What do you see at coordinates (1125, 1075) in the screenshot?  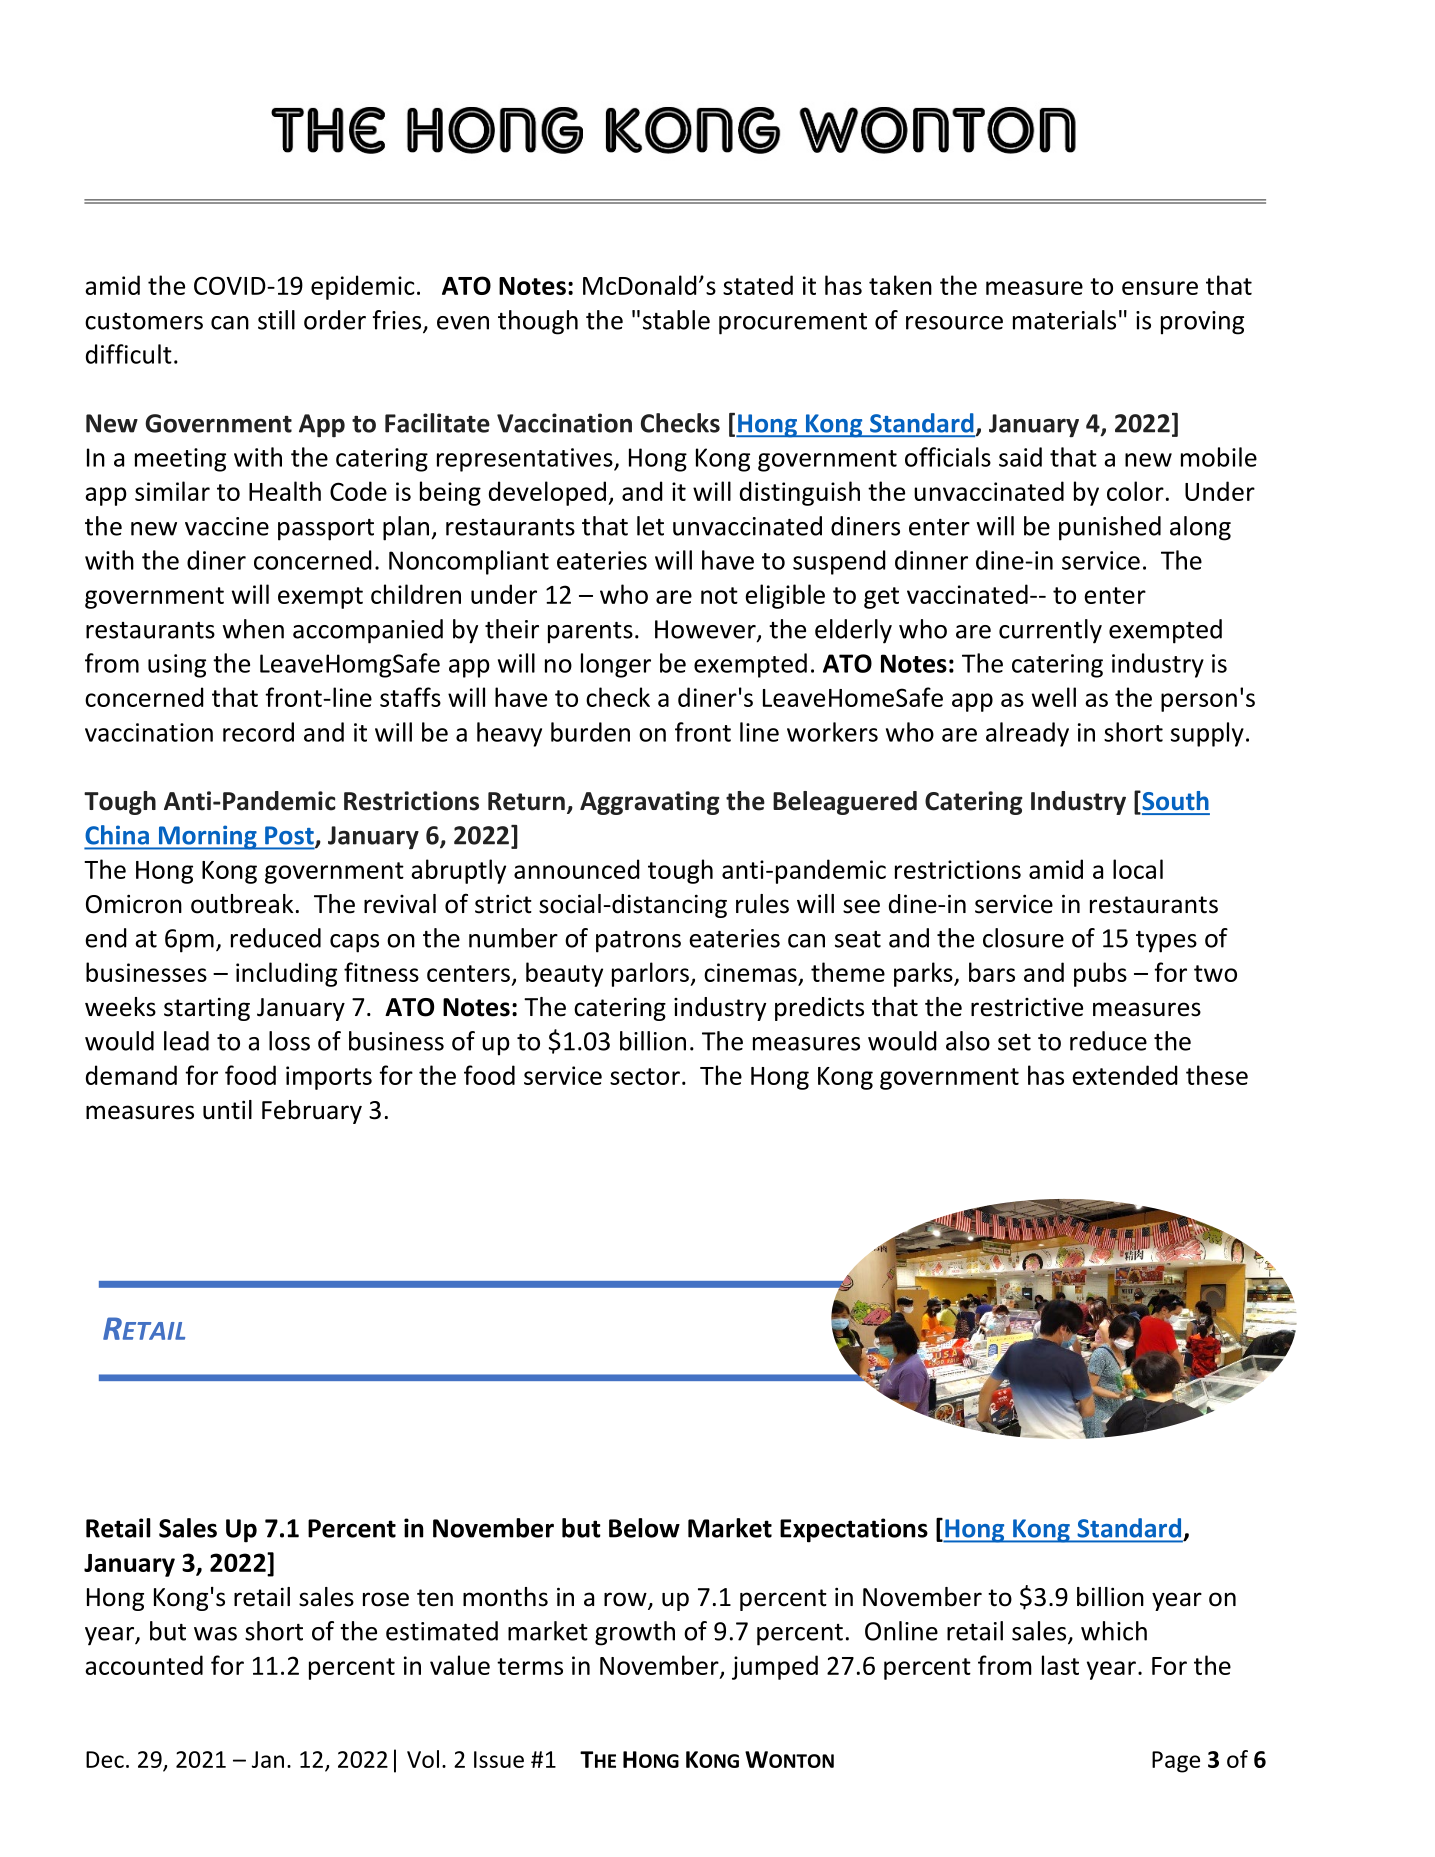 I see `extended` at bounding box center [1125, 1075].
